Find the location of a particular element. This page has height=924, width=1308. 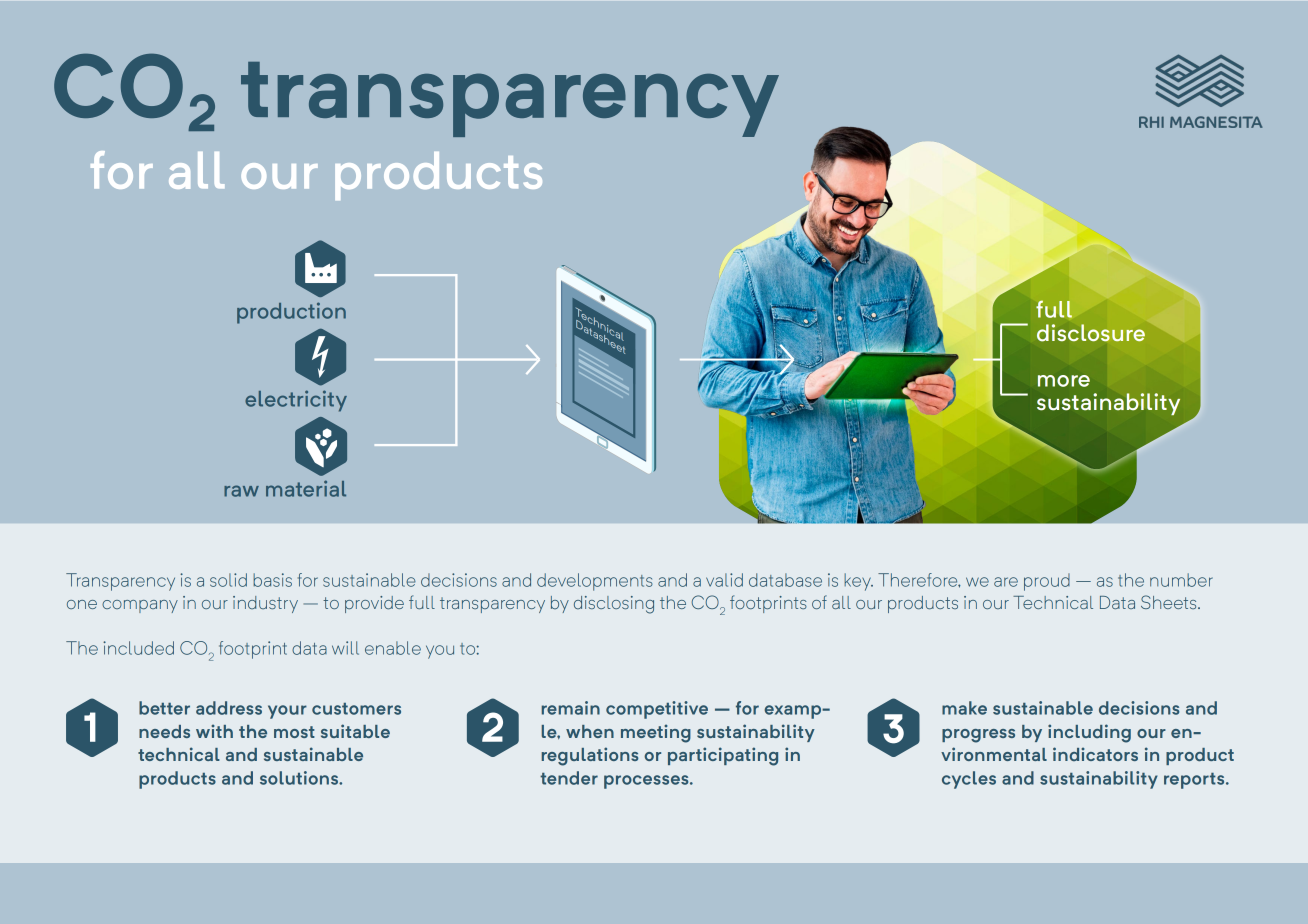

more is located at coordinates (1064, 381).
